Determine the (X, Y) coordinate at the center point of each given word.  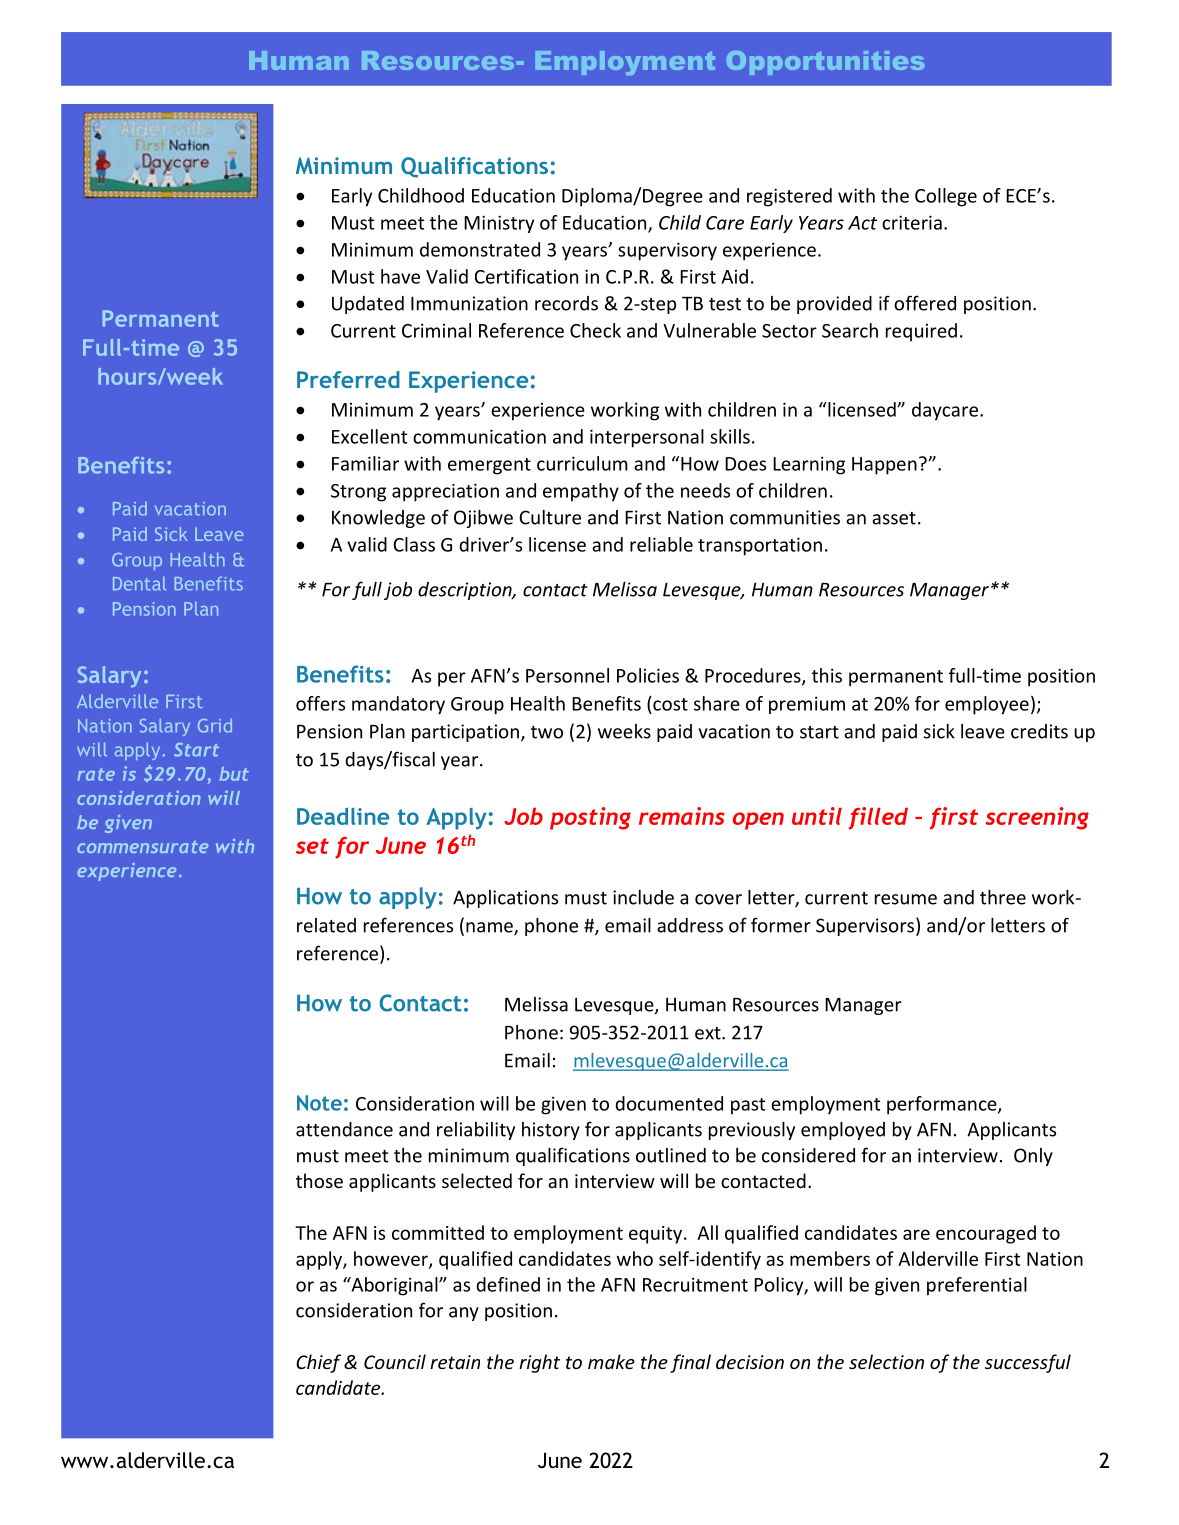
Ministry (499, 224)
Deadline (343, 816)
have (400, 276)
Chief (318, 1363)
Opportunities (825, 63)
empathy (581, 492)
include (643, 897)
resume (906, 899)
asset (894, 518)
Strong (358, 493)
